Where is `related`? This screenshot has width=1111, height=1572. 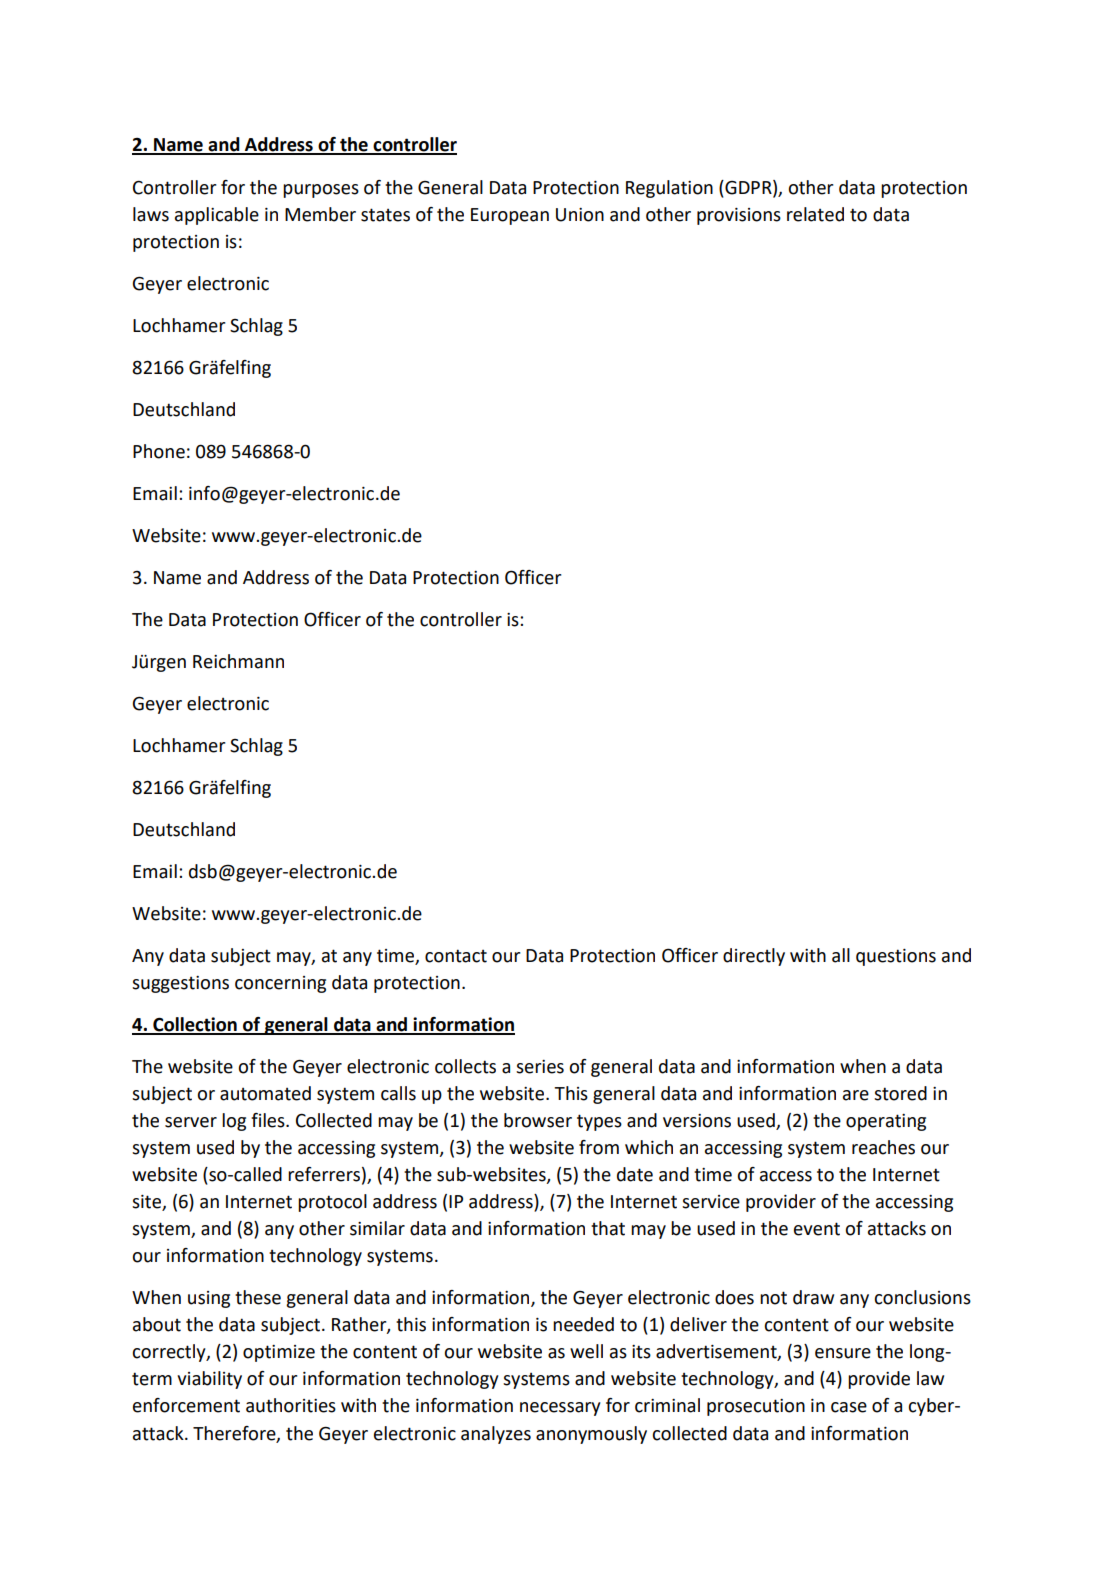
related is located at coordinates (815, 214).
